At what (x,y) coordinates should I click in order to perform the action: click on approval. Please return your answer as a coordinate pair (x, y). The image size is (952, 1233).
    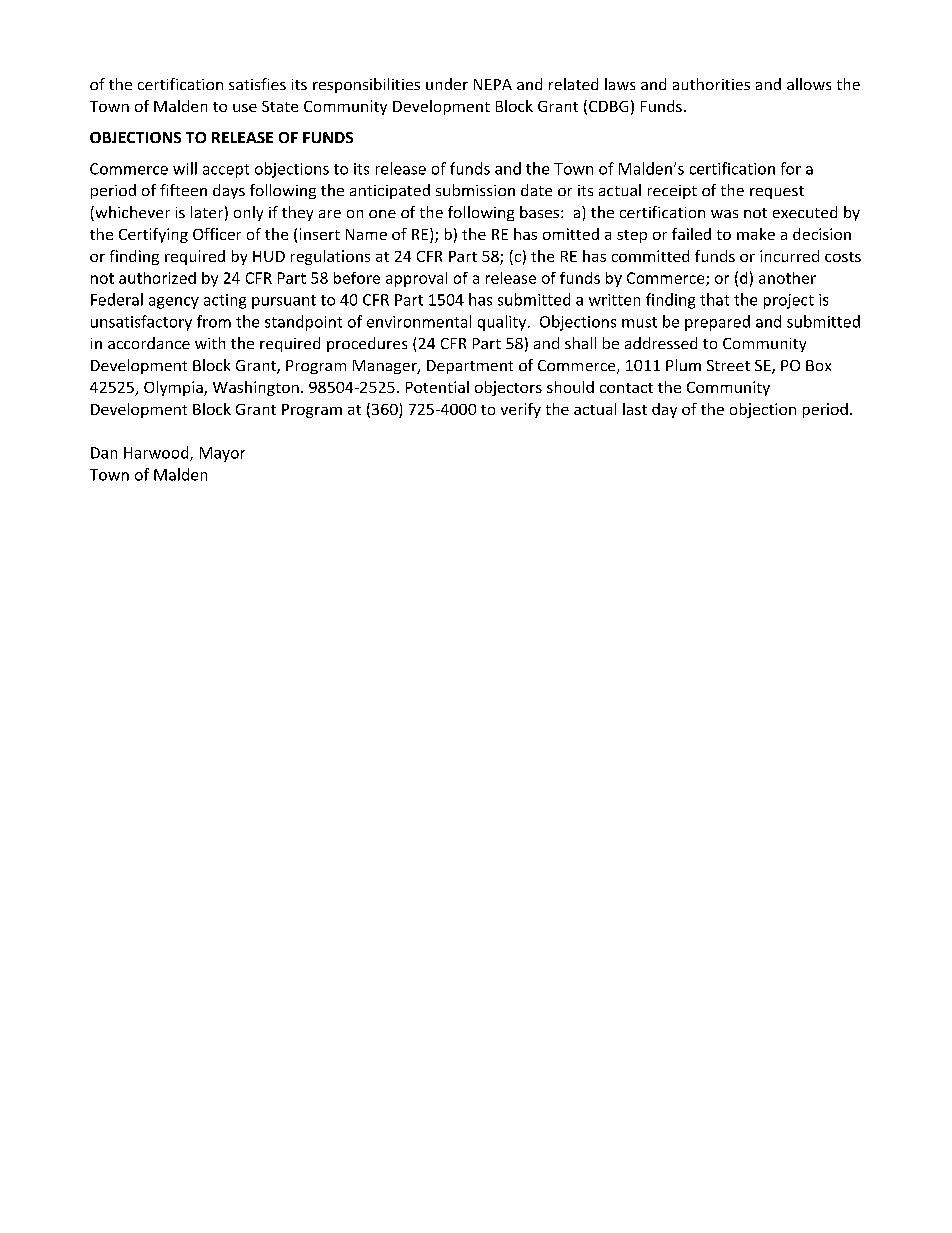
    Looking at the image, I should click on (416, 279).
